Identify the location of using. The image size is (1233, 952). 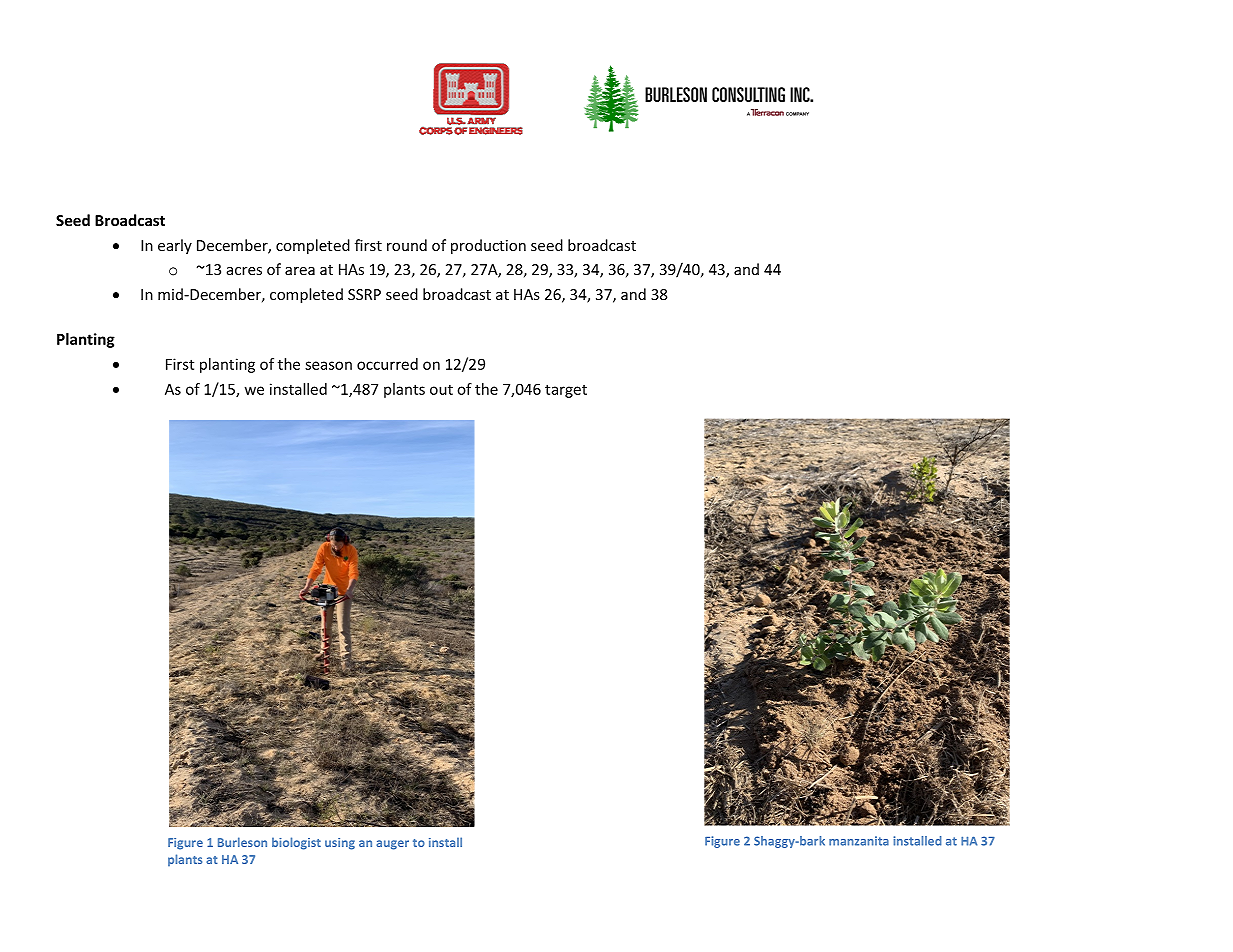
(340, 844).
